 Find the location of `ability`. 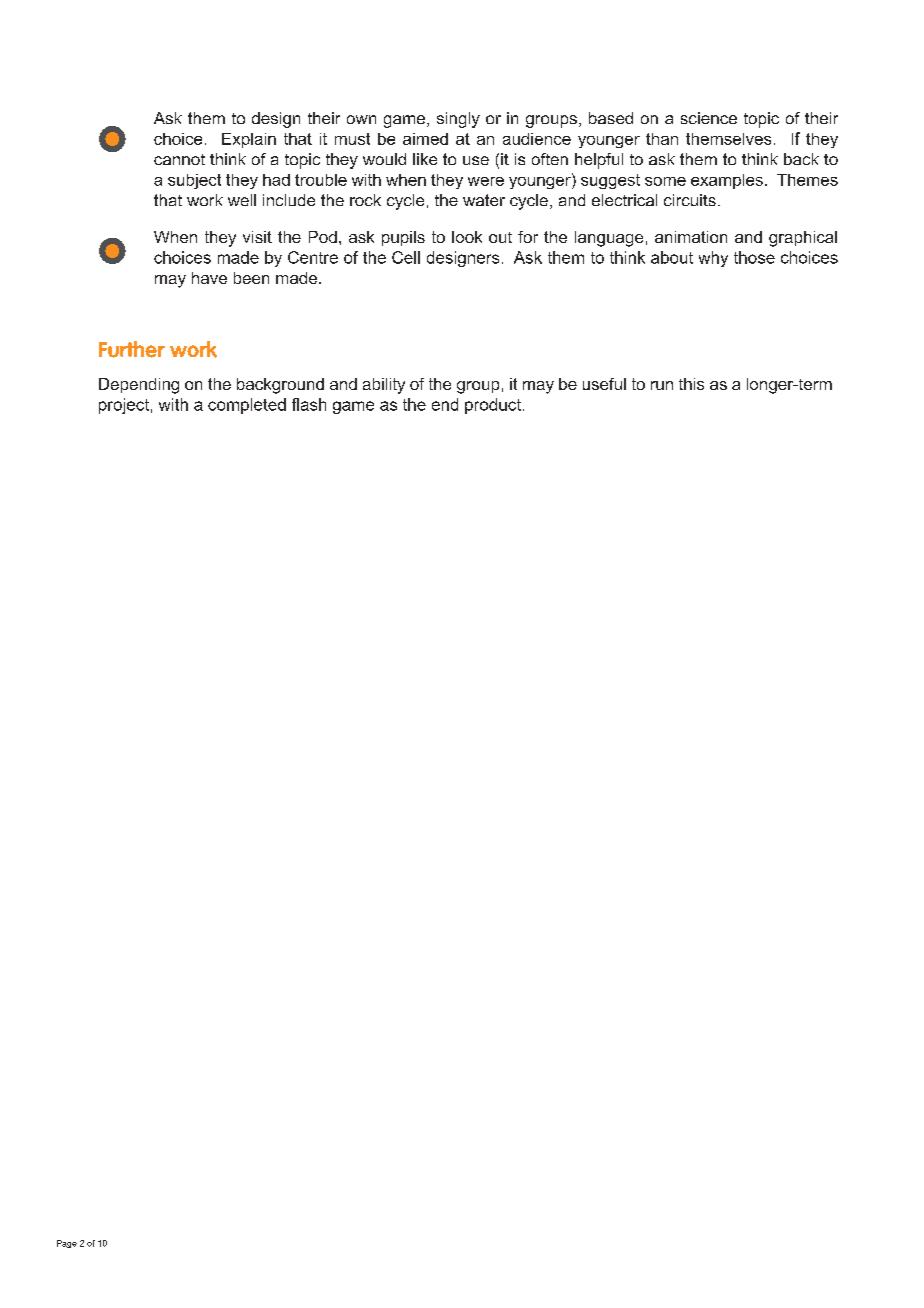

ability is located at coordinates (384, 386).
